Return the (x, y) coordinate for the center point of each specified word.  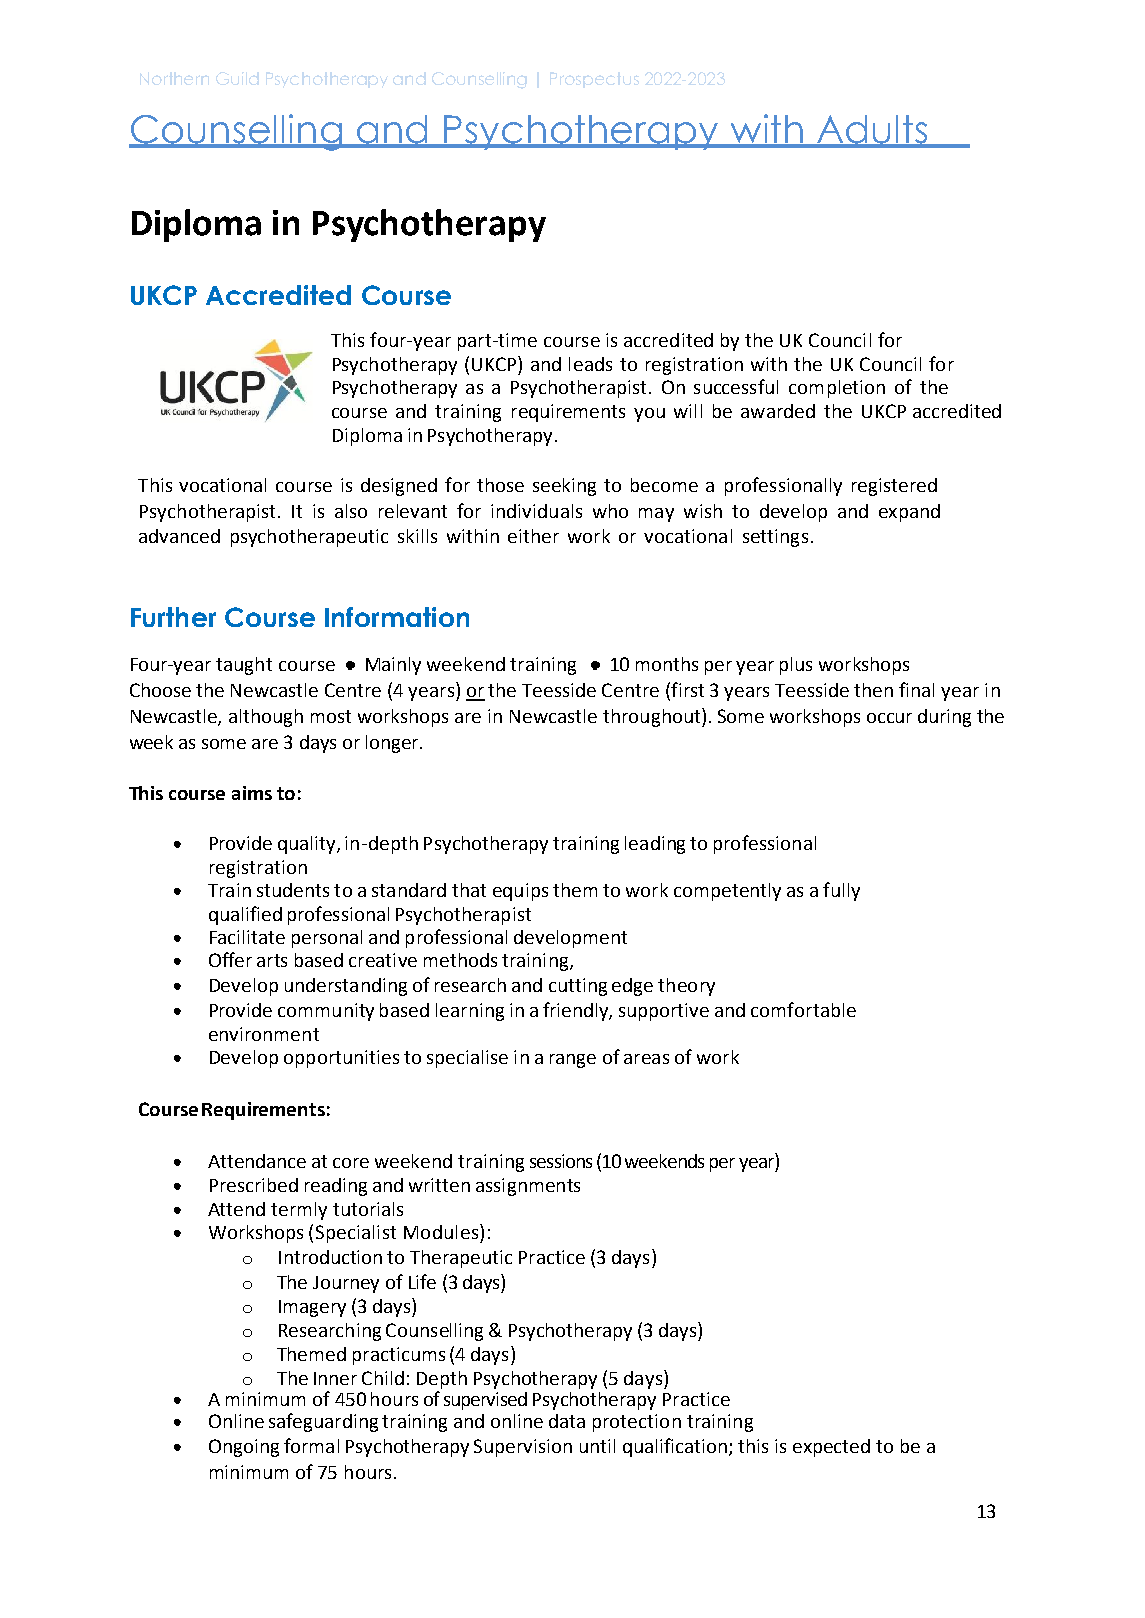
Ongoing (244, 1448)
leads (590, 364)
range (573, 1061)
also (351, 511)
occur (889, 718)
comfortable (803, 1009)
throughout (653, 717)
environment (264, 1034)
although (266, 718)
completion (837, 389)
